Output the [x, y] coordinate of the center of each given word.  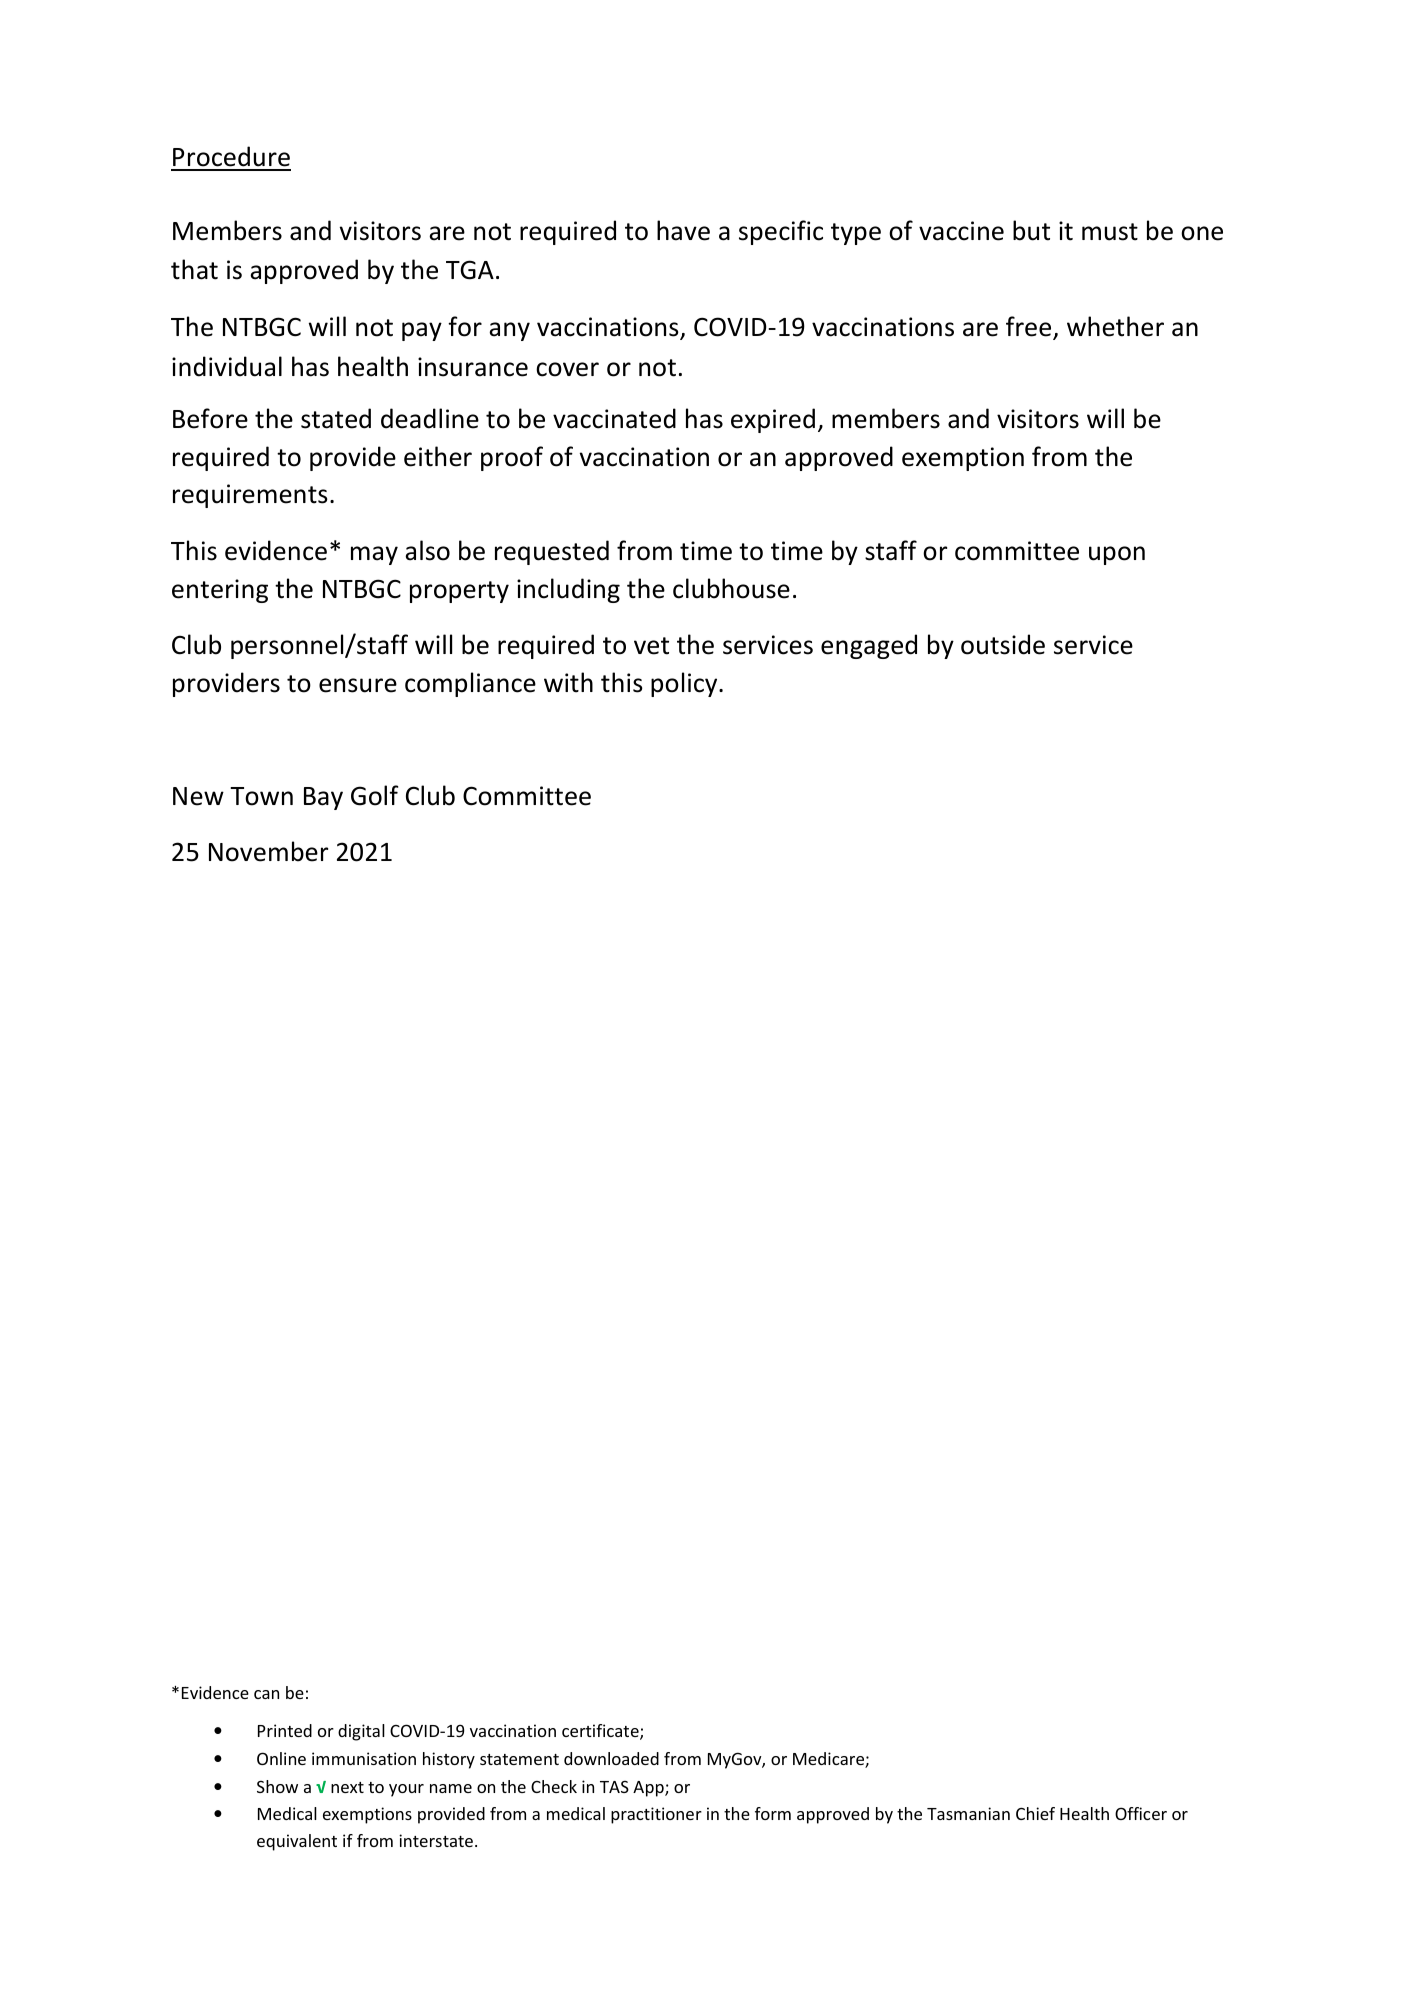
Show [277, 1786]
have [683, 230]
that [194, 269]
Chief [1035, 1813]
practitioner [656, 1815]
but [1031, 230]
